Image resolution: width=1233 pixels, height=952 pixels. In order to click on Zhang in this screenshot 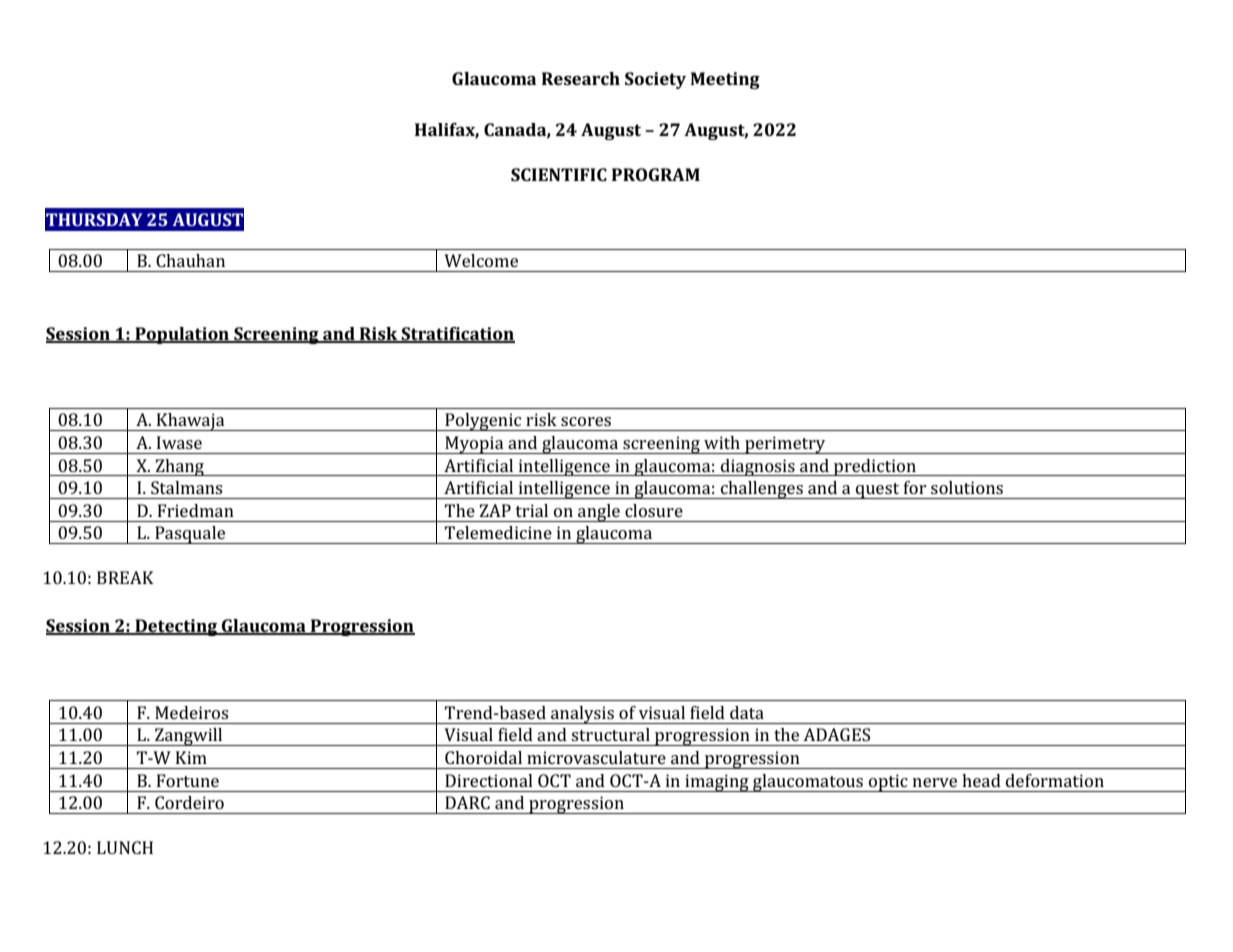, I will do `click(179, 467)`.
